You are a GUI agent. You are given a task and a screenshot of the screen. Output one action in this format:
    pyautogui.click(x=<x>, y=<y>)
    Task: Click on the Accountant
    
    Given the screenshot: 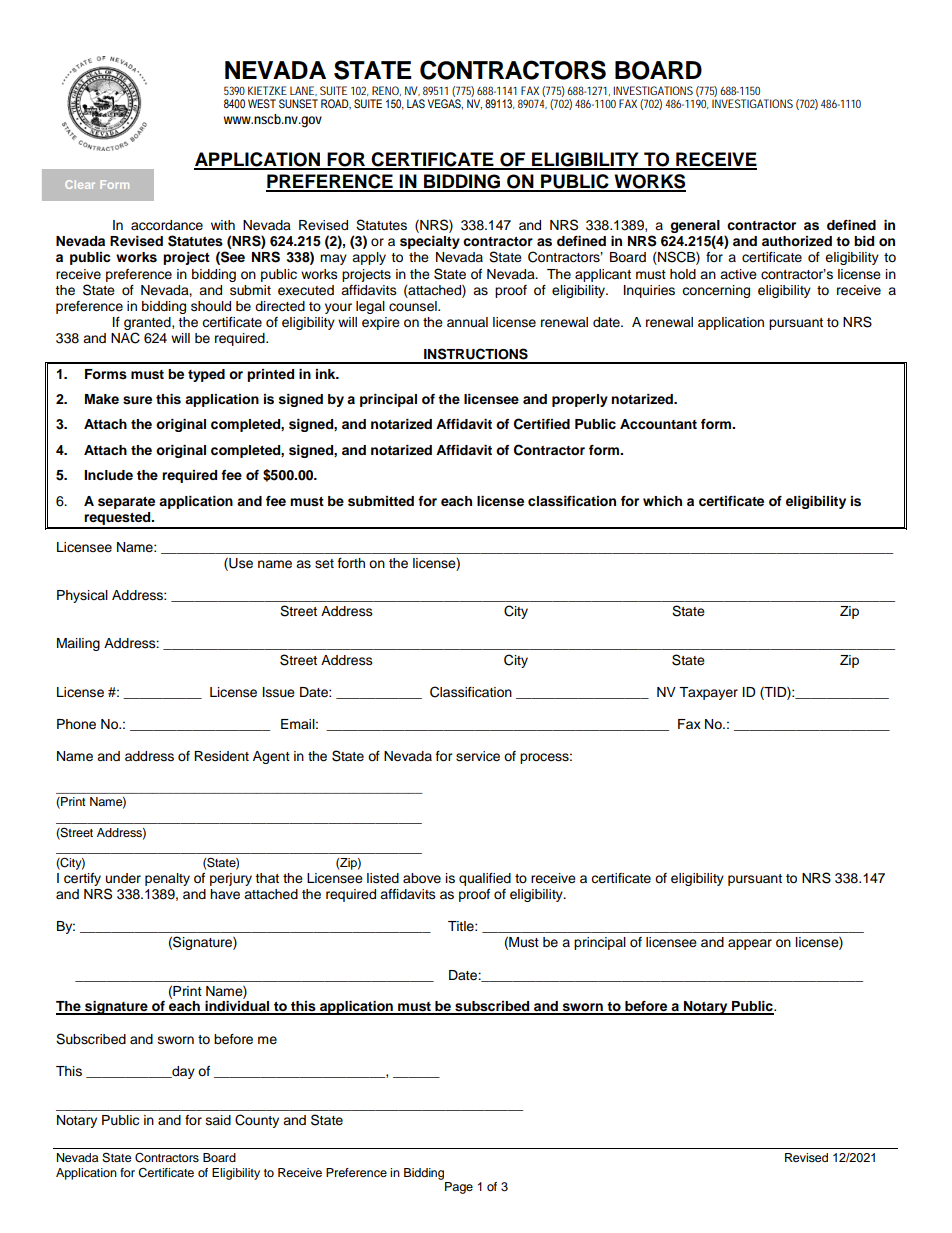 What is the action you would take?
    pyautogui.click(x=658, y=424)
